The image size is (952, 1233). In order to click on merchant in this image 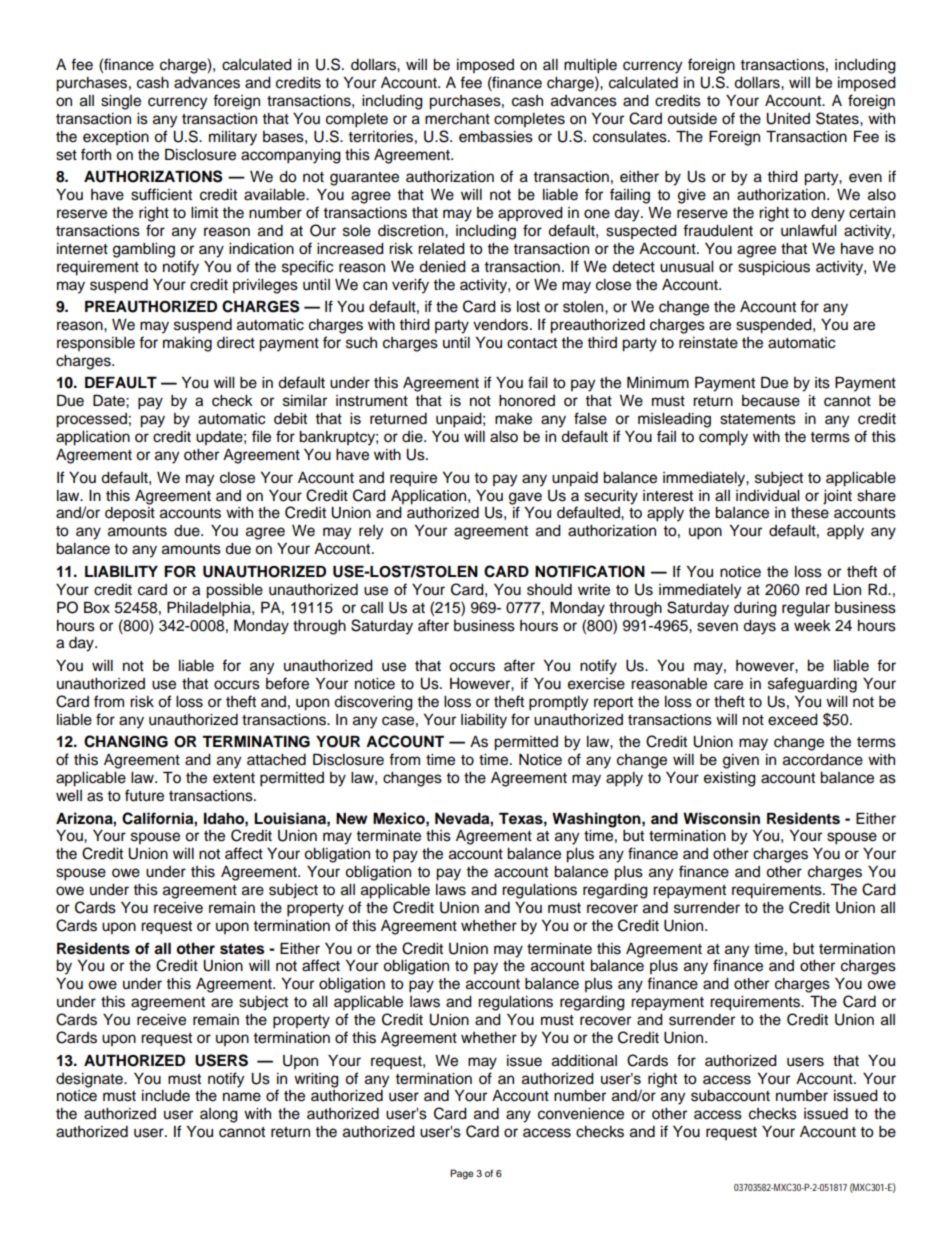, I will do `click(457, 119)`.
